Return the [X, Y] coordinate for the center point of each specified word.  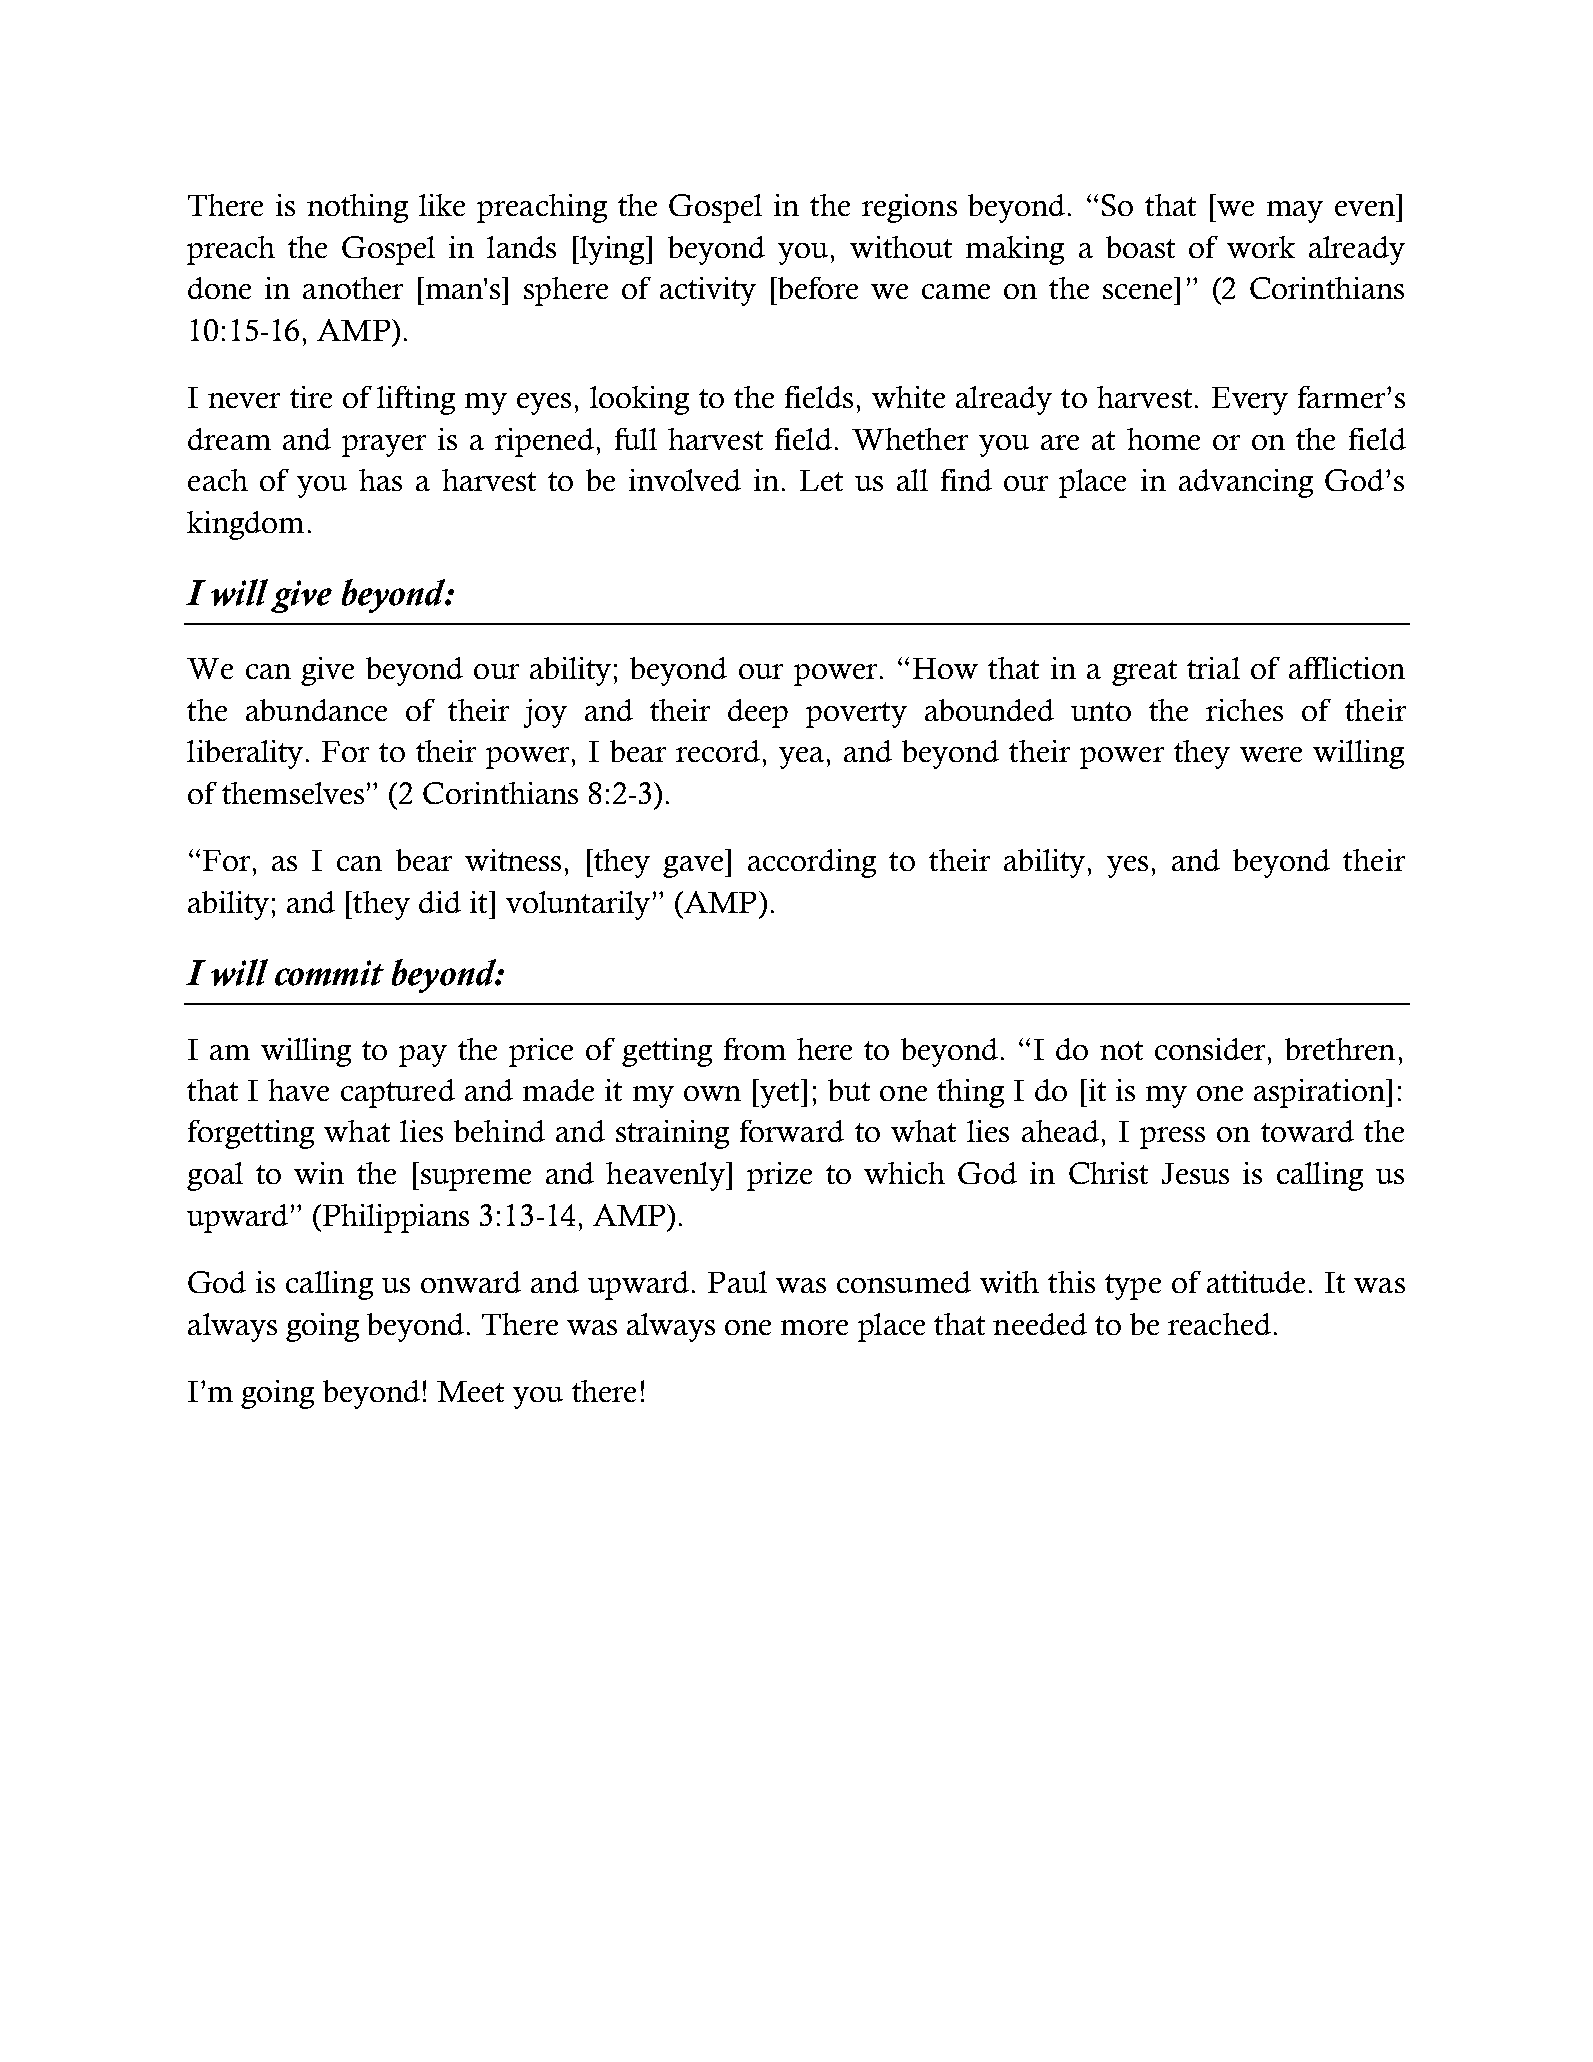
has [380, 480]
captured [398, 1093]
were [1271, 754]
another [353, 288]
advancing [1246, 483]
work [1261, 247]
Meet [470, 1391]
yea [801, 758]
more [814, 1327]
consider [1212, 1049]
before [816, 288]
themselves [293, 793]
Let [821, 480]
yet [780, 1095]
